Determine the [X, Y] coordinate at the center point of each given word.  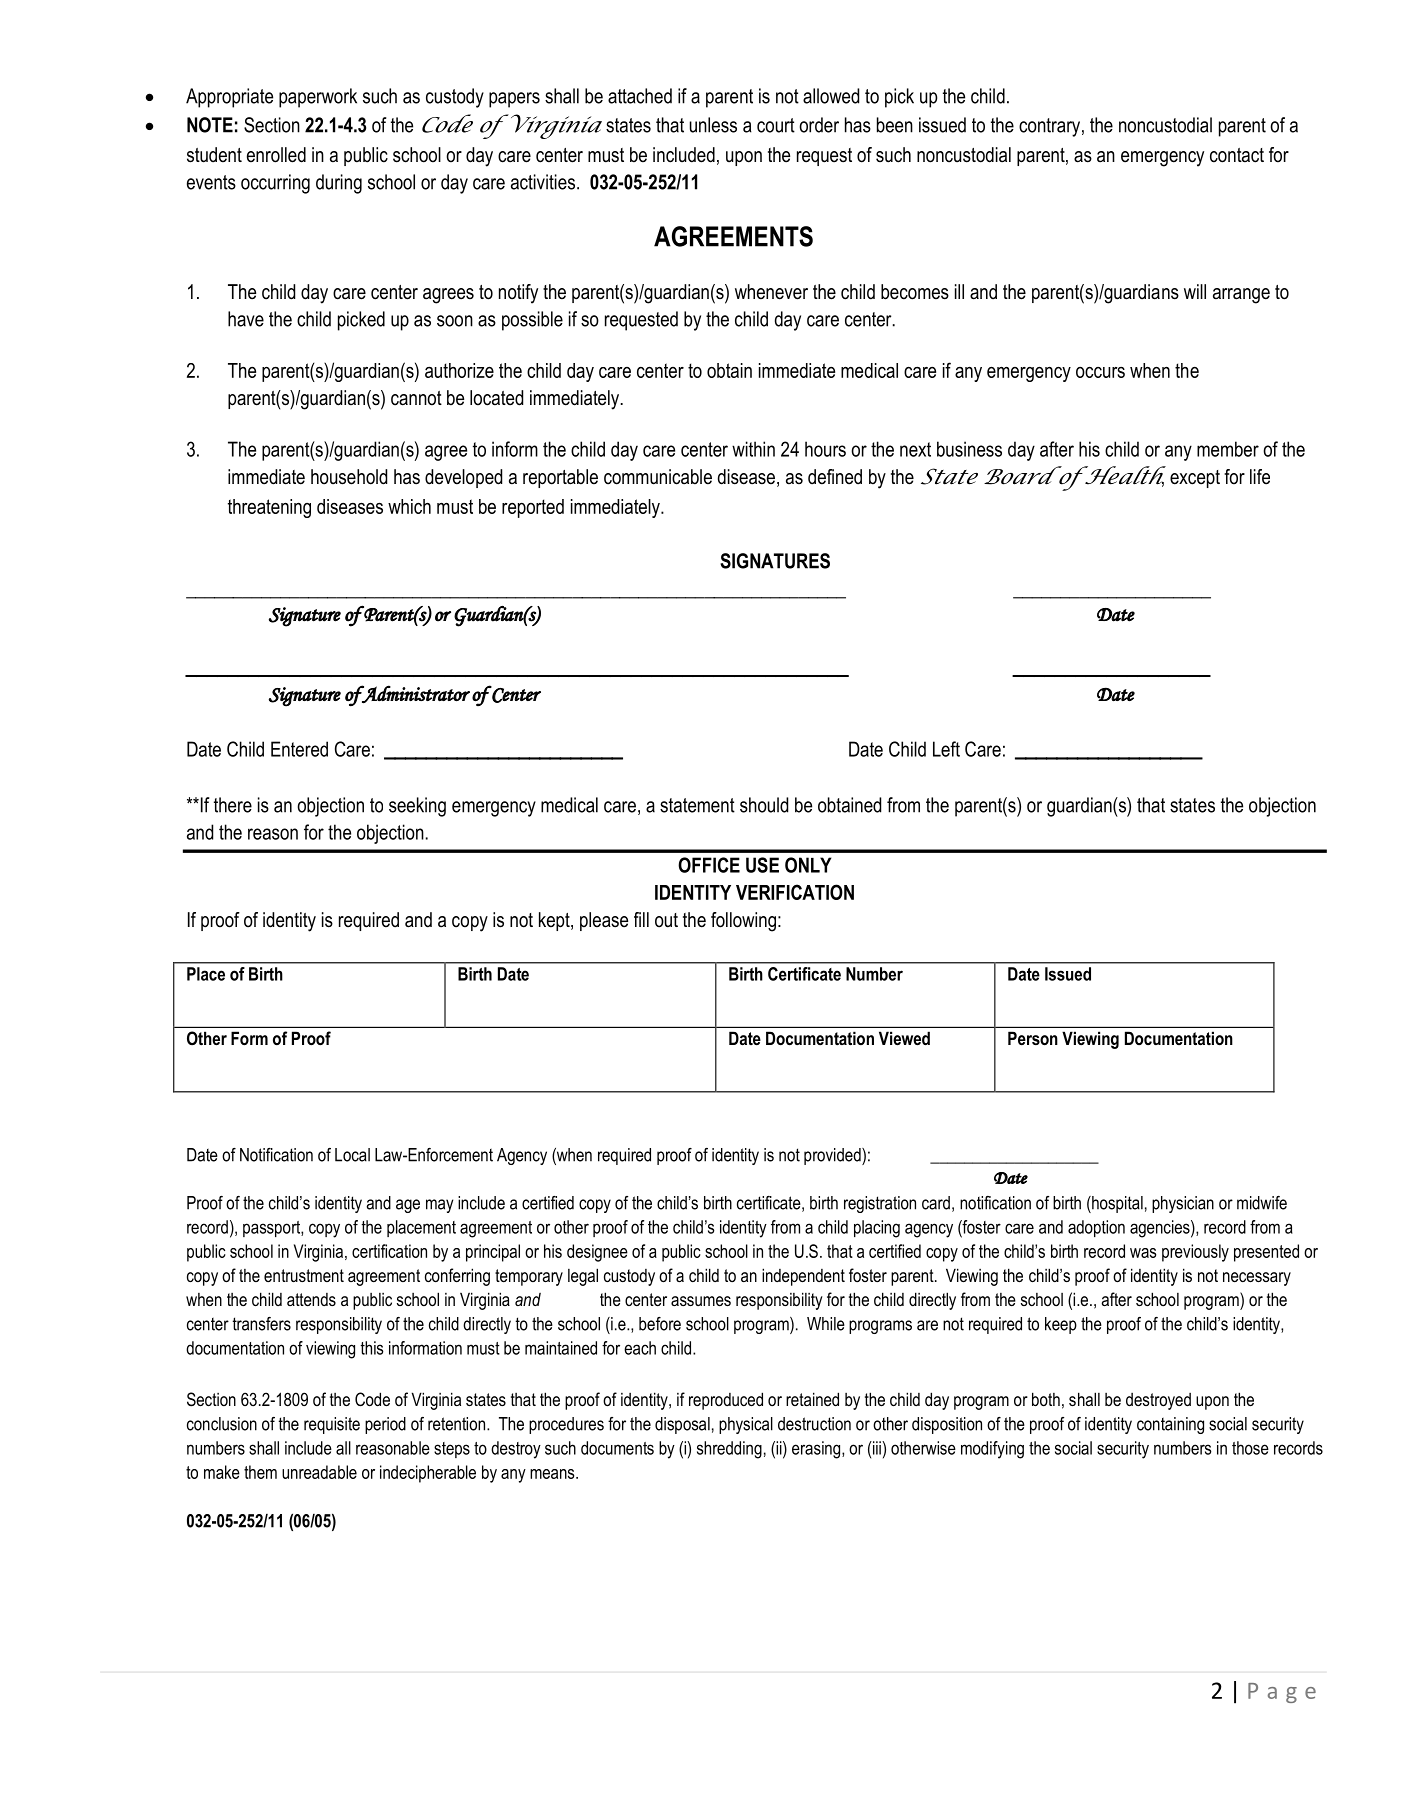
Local [352, 1155]
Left [946, 749]
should [764, 805]
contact [1237, 155]
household [349, 477]
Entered [299, 749]
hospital [1116, 1204]
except [1195, 479]
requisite [332, 1425]
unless [713, 125]
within [753, 449]
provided [833, 1156]
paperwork [318, 98]
